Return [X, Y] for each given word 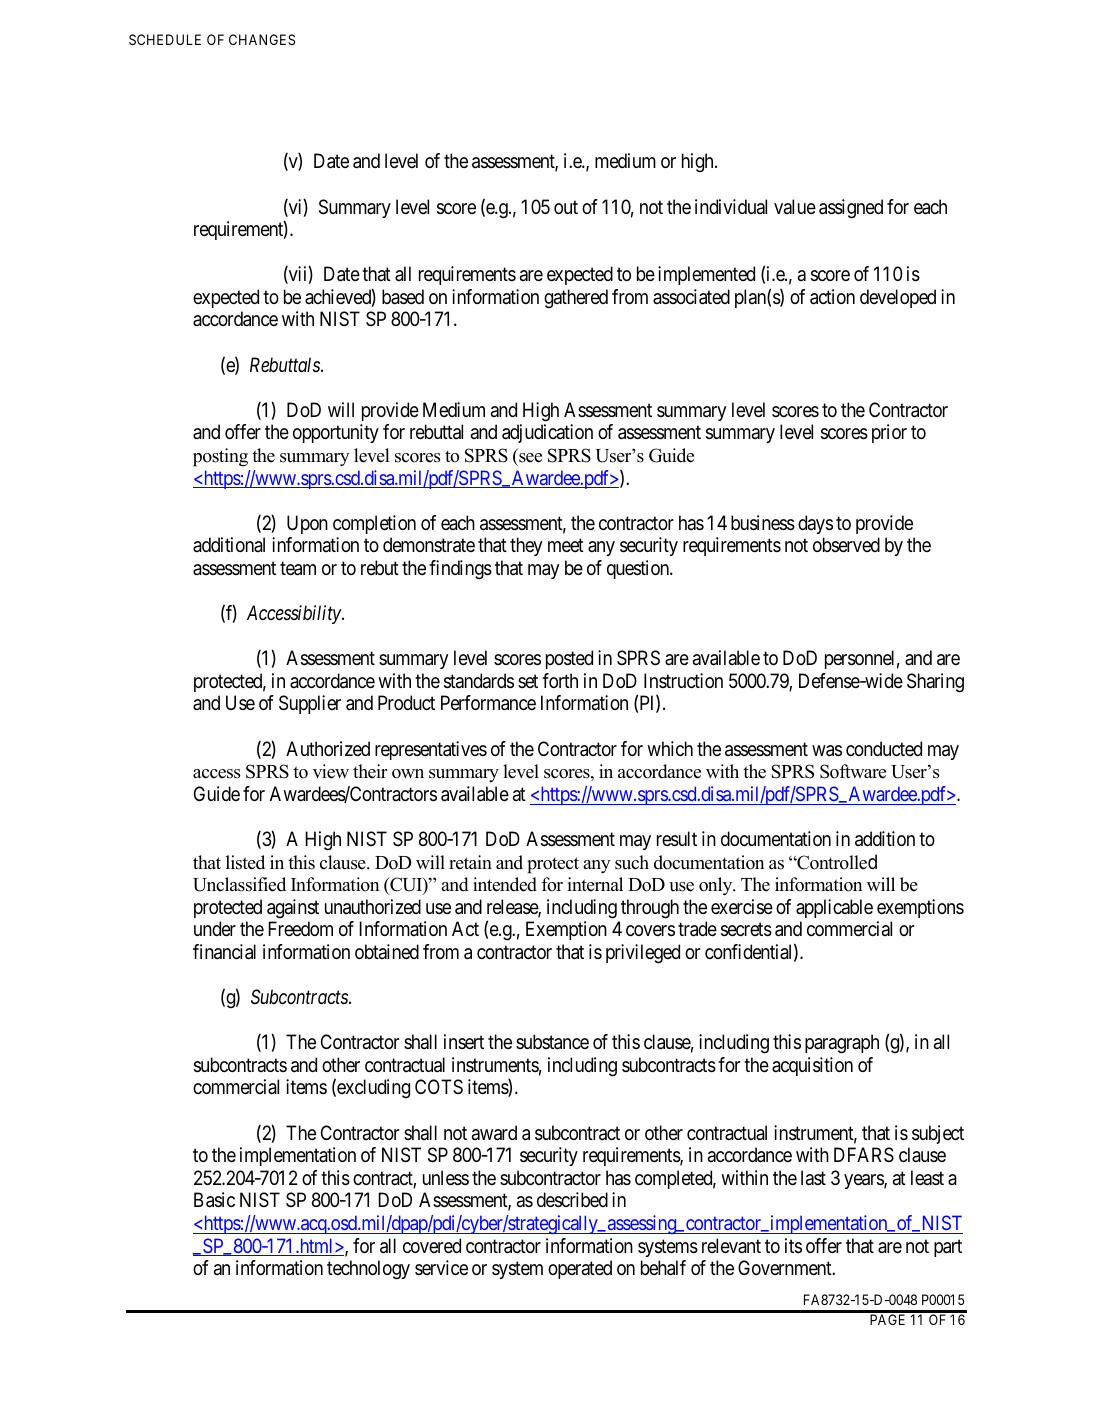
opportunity [336, 433]
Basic [214, 1200]
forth [560, 680]
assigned [851, 209]
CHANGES [262, 39]
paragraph [842, 1044]
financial [224, 952]
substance [552, 1042]
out [566, 207]
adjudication [547, 433]
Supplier [310, 704]
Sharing [935, 683]
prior [889, 433]
